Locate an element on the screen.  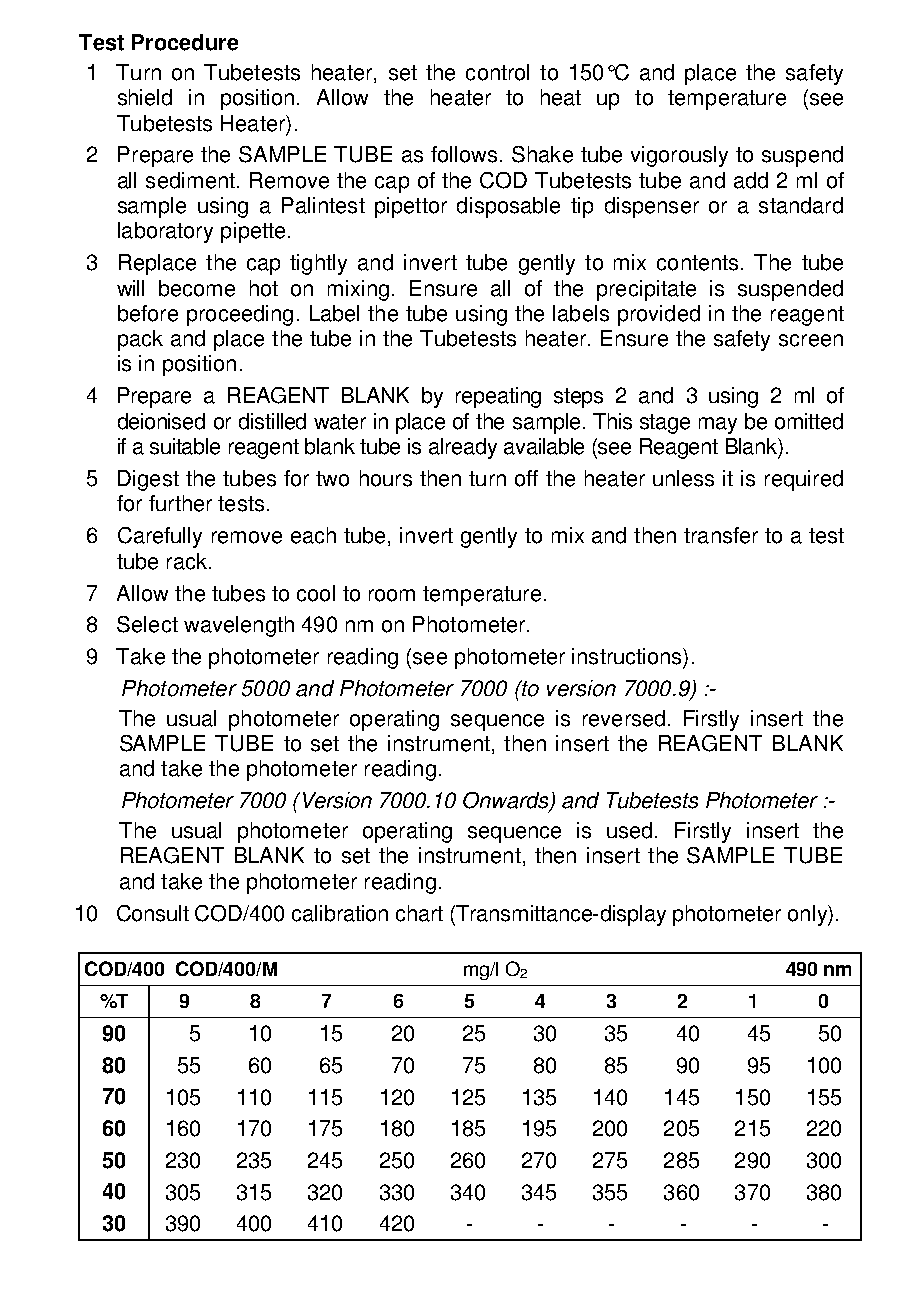
Consult is located at coordinates (153, 913).
